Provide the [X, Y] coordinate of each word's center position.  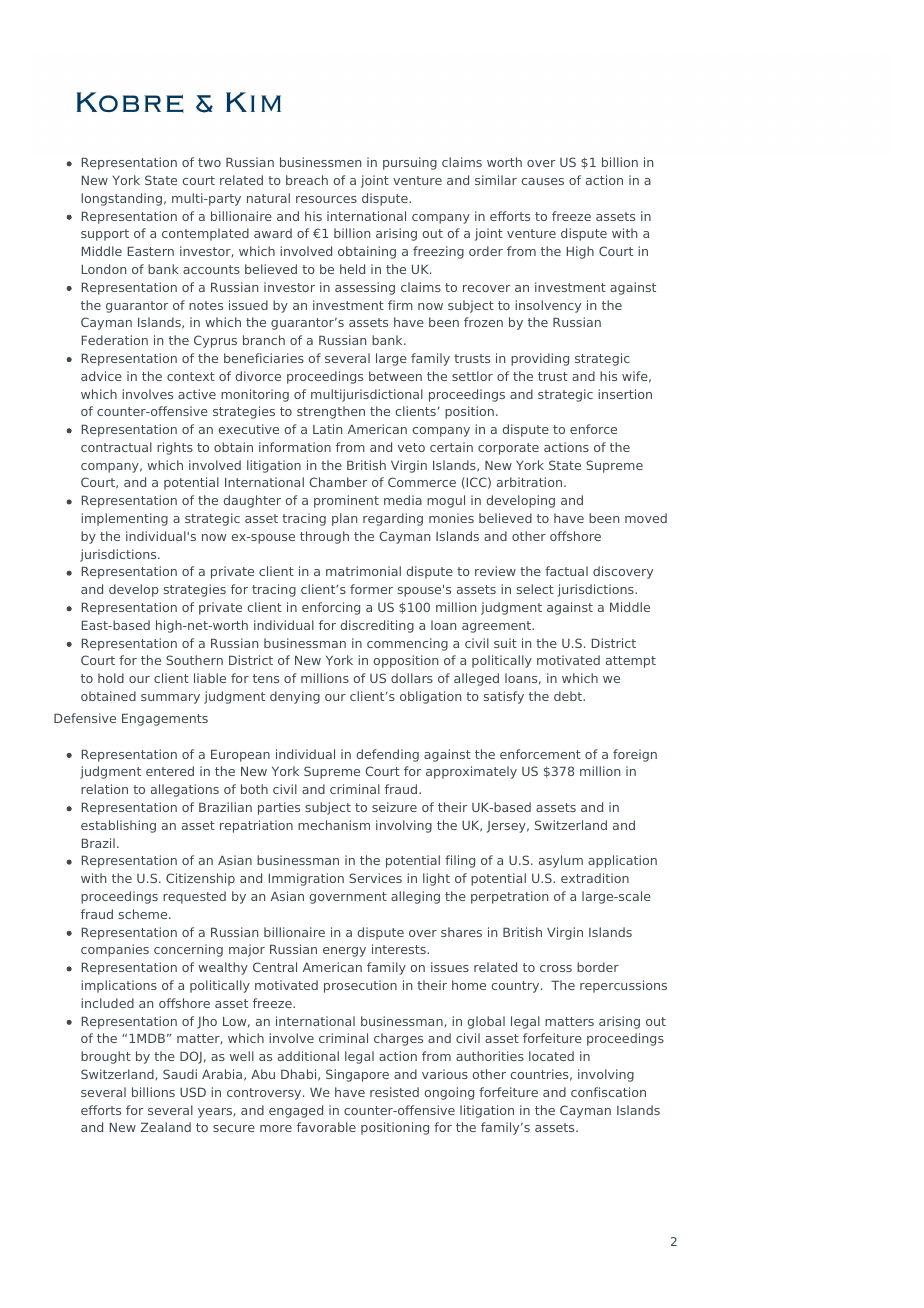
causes [543, 181]
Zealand [166, 1127]
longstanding [121, 199]
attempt [631, 662]
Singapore [357, 1075]
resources [326, 199]
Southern [194, 660]
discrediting [377, 626]
